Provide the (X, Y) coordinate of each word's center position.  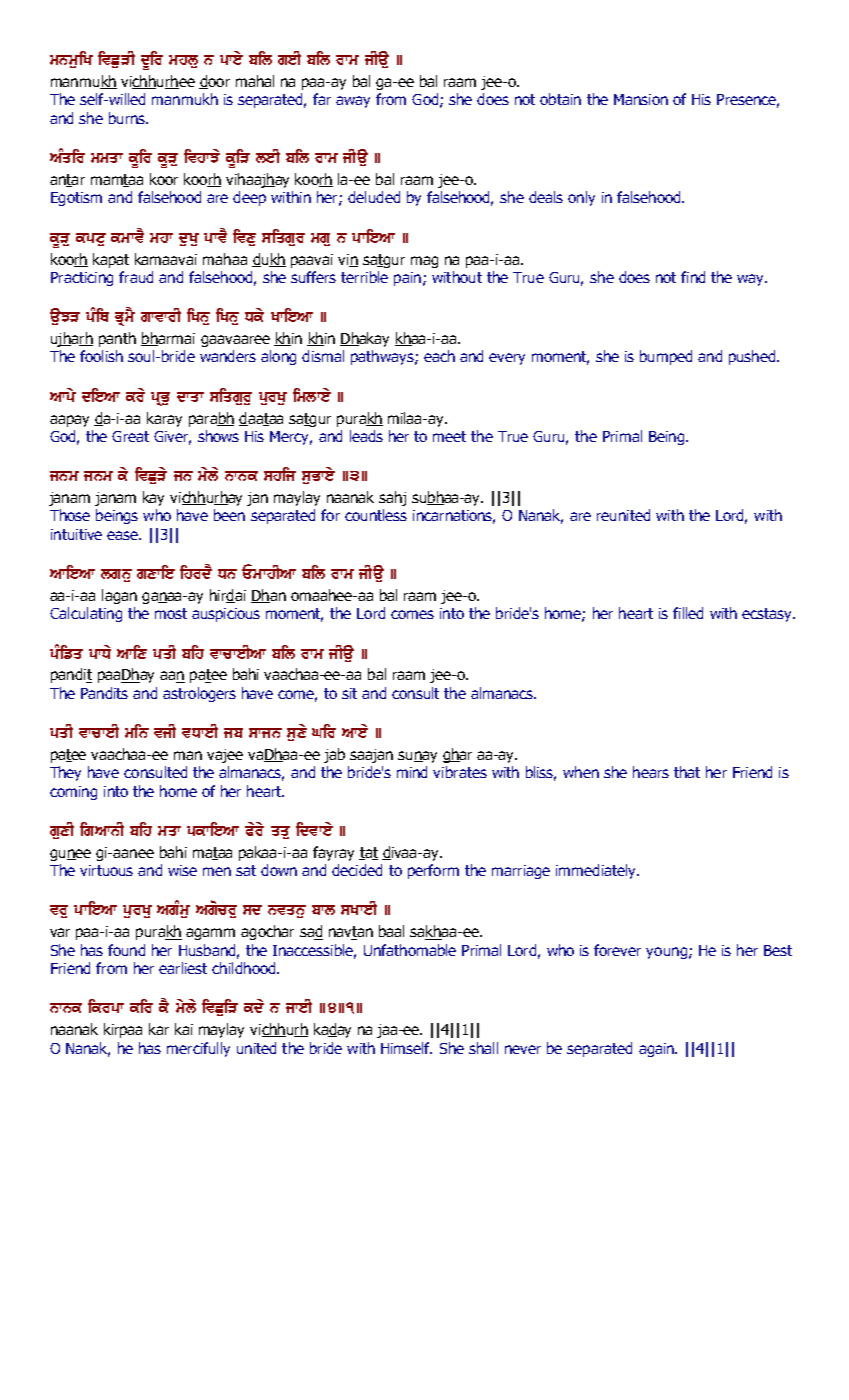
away (353, 102)
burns (128, 118)
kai (184, 1029)
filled (688, 613)
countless (376, 515)
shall (483, 1048)
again (657, 1050)
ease (124, 535)
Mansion (641, 99)
